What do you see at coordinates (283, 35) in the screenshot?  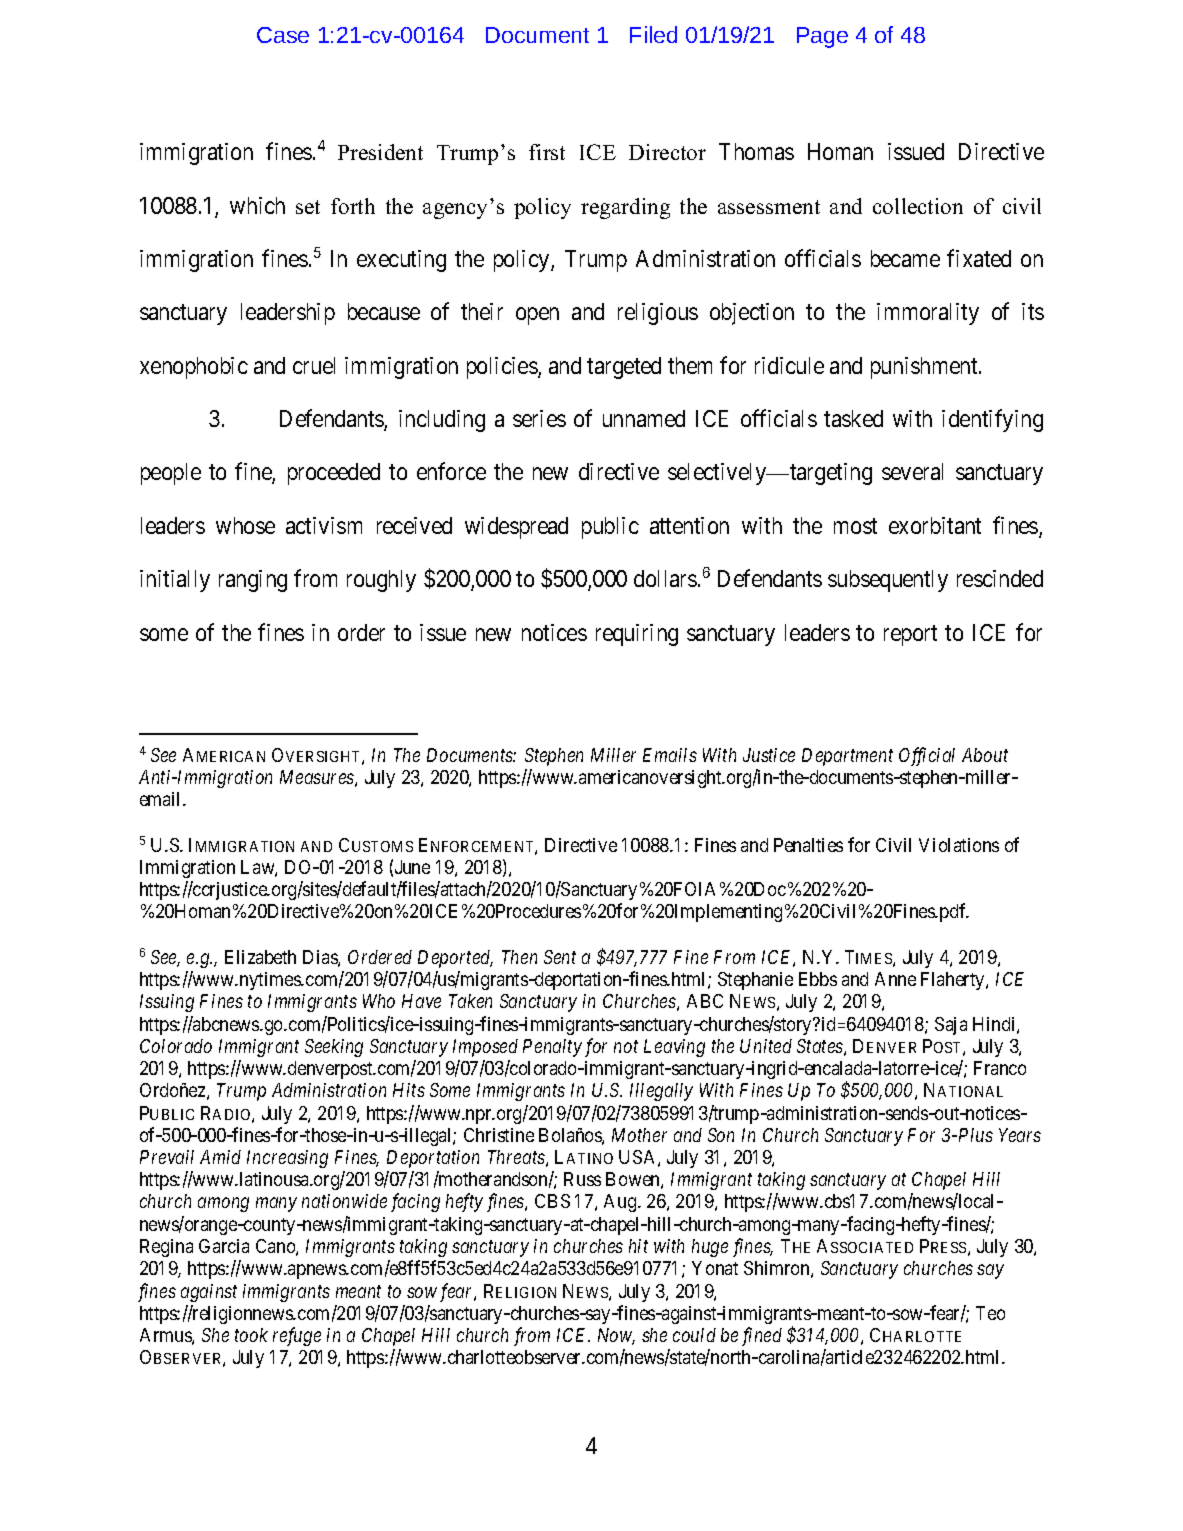 I see `Case` at bounding box center [283, 35].
